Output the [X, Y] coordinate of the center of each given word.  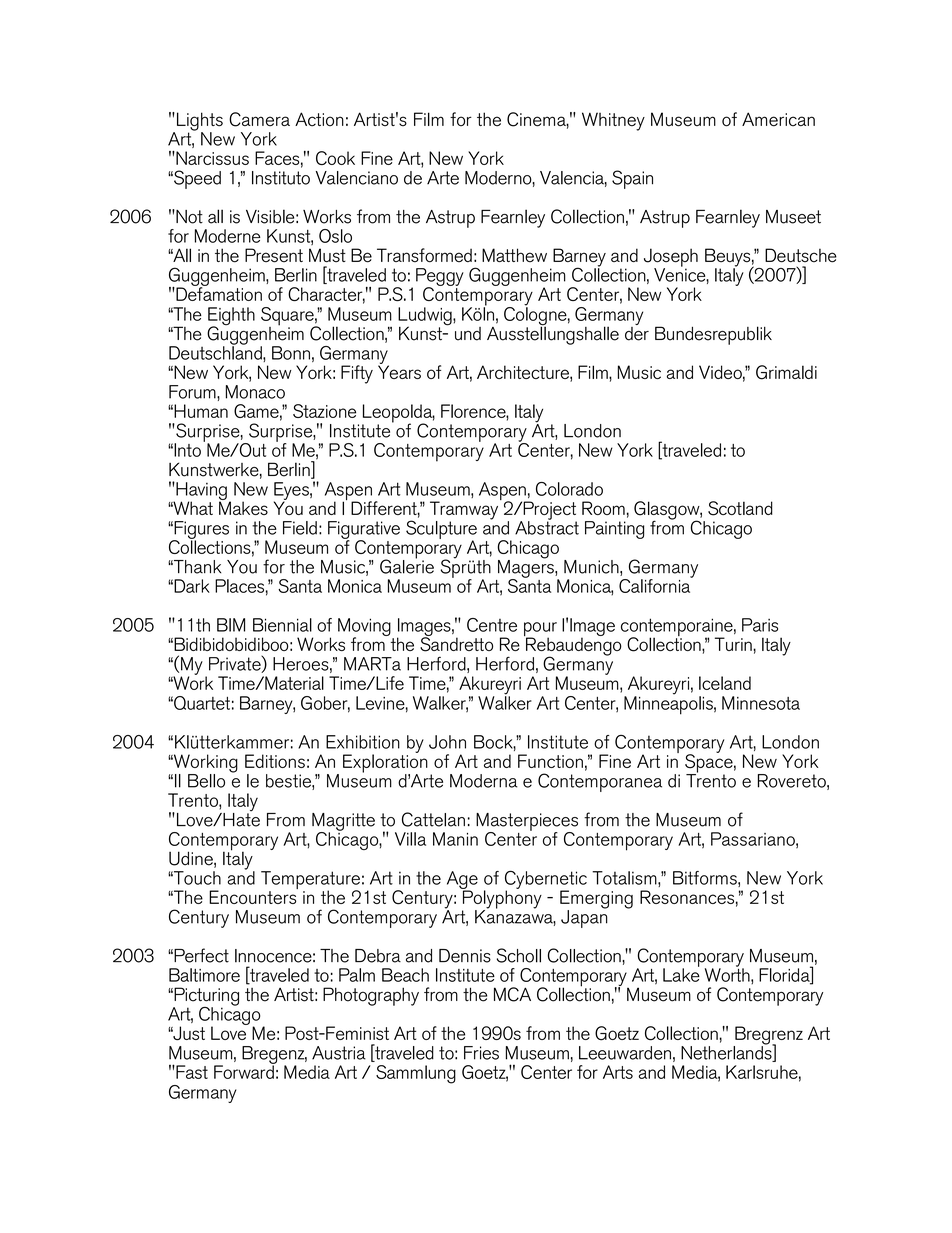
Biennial [282, 625]
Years [399, 371]
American [778, 119]
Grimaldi [786, 372]
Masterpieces [527, 823]
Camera [259, 119]
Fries [481, 1053]
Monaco [255, 392]
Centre [492, 625]
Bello [206, 781]
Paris [760, 625]
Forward [245, 1071]
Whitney [613, 121]
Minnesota [761, 703]
